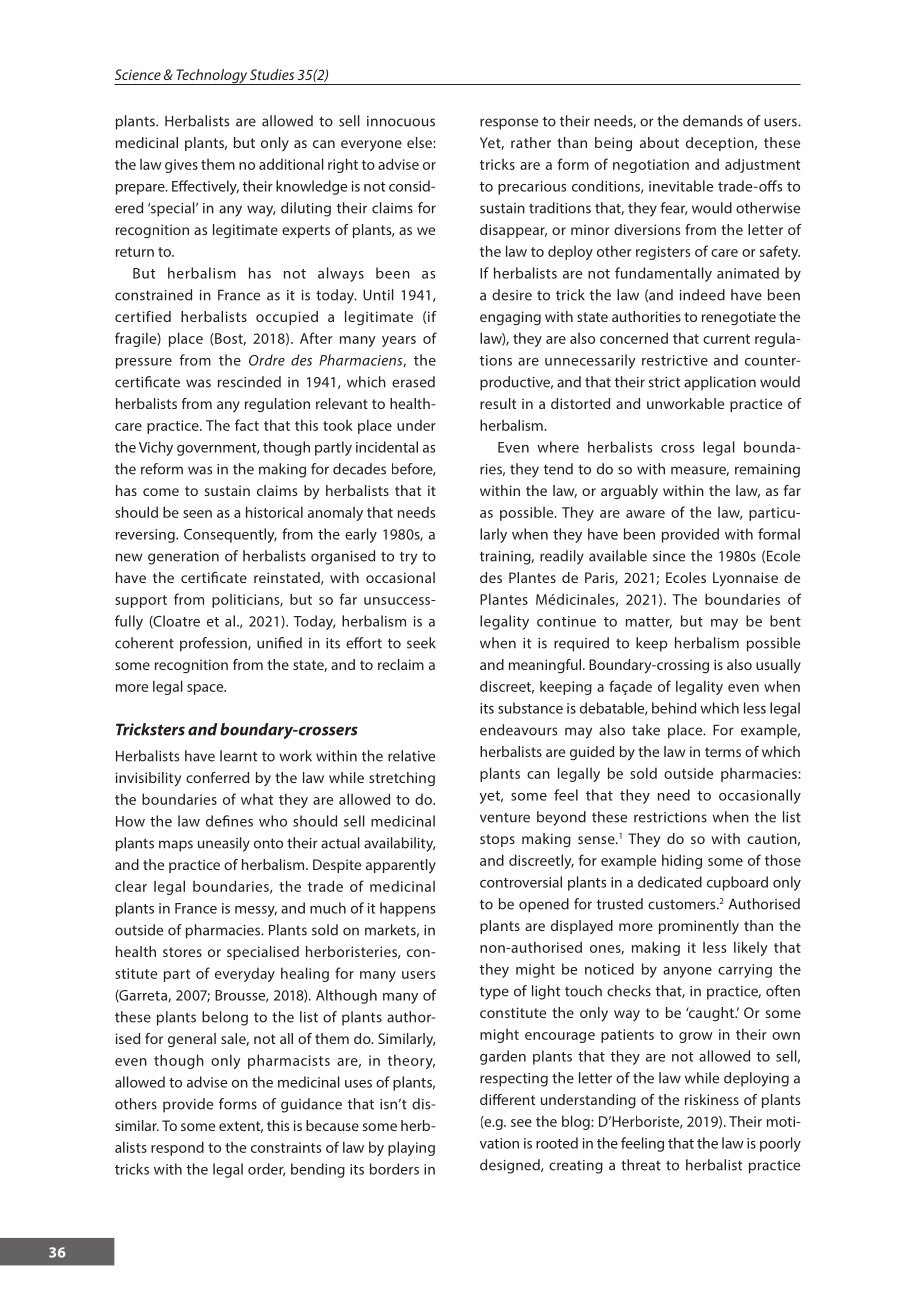 The image size is (924, 1308). Describe the element at coordinates (413, 382) in the image. I see `erased` at that location.
